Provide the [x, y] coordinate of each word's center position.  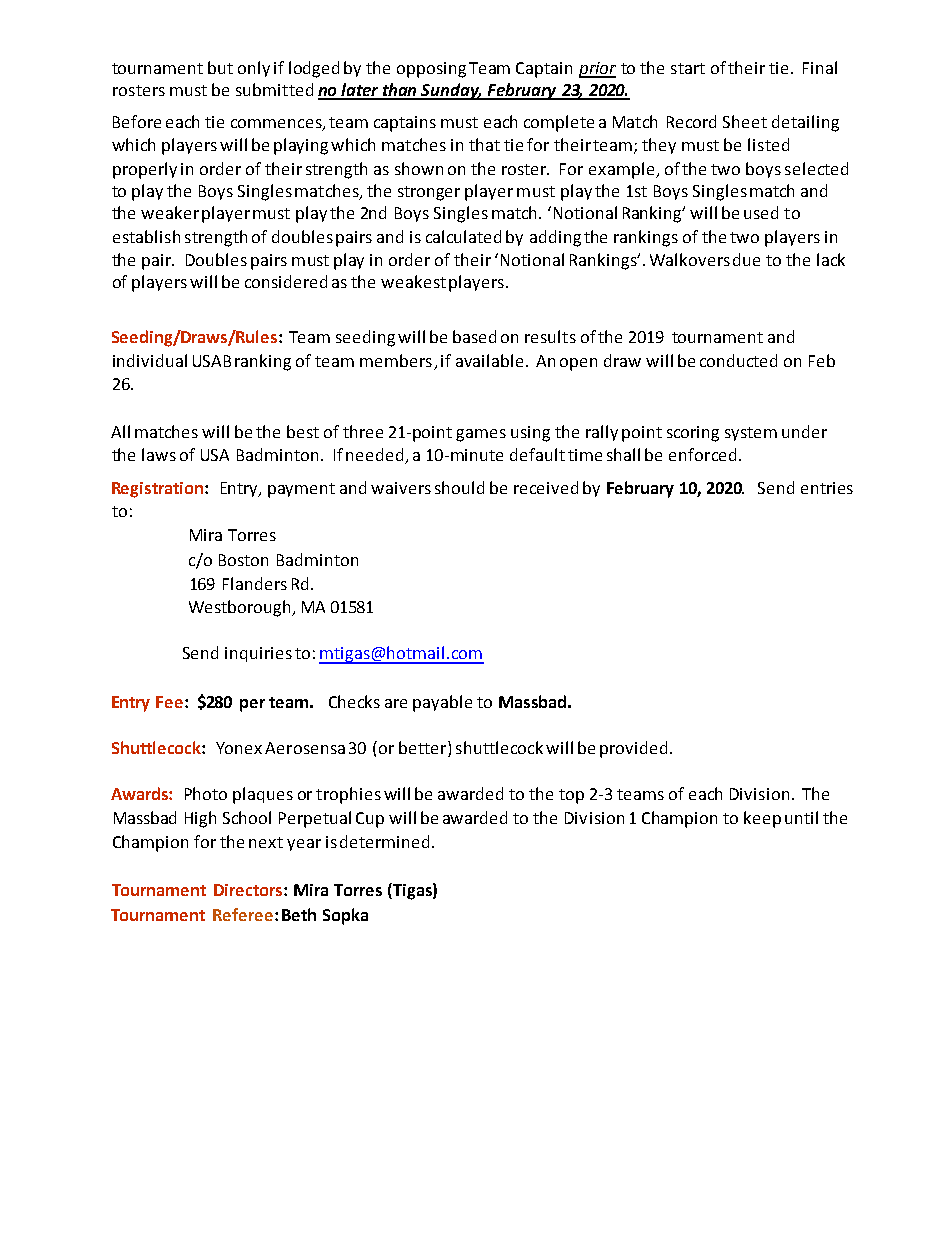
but [220, 67]
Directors [248, 890]
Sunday [451, 91]
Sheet [745, 121]
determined [384, 841]
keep [762, 819]
